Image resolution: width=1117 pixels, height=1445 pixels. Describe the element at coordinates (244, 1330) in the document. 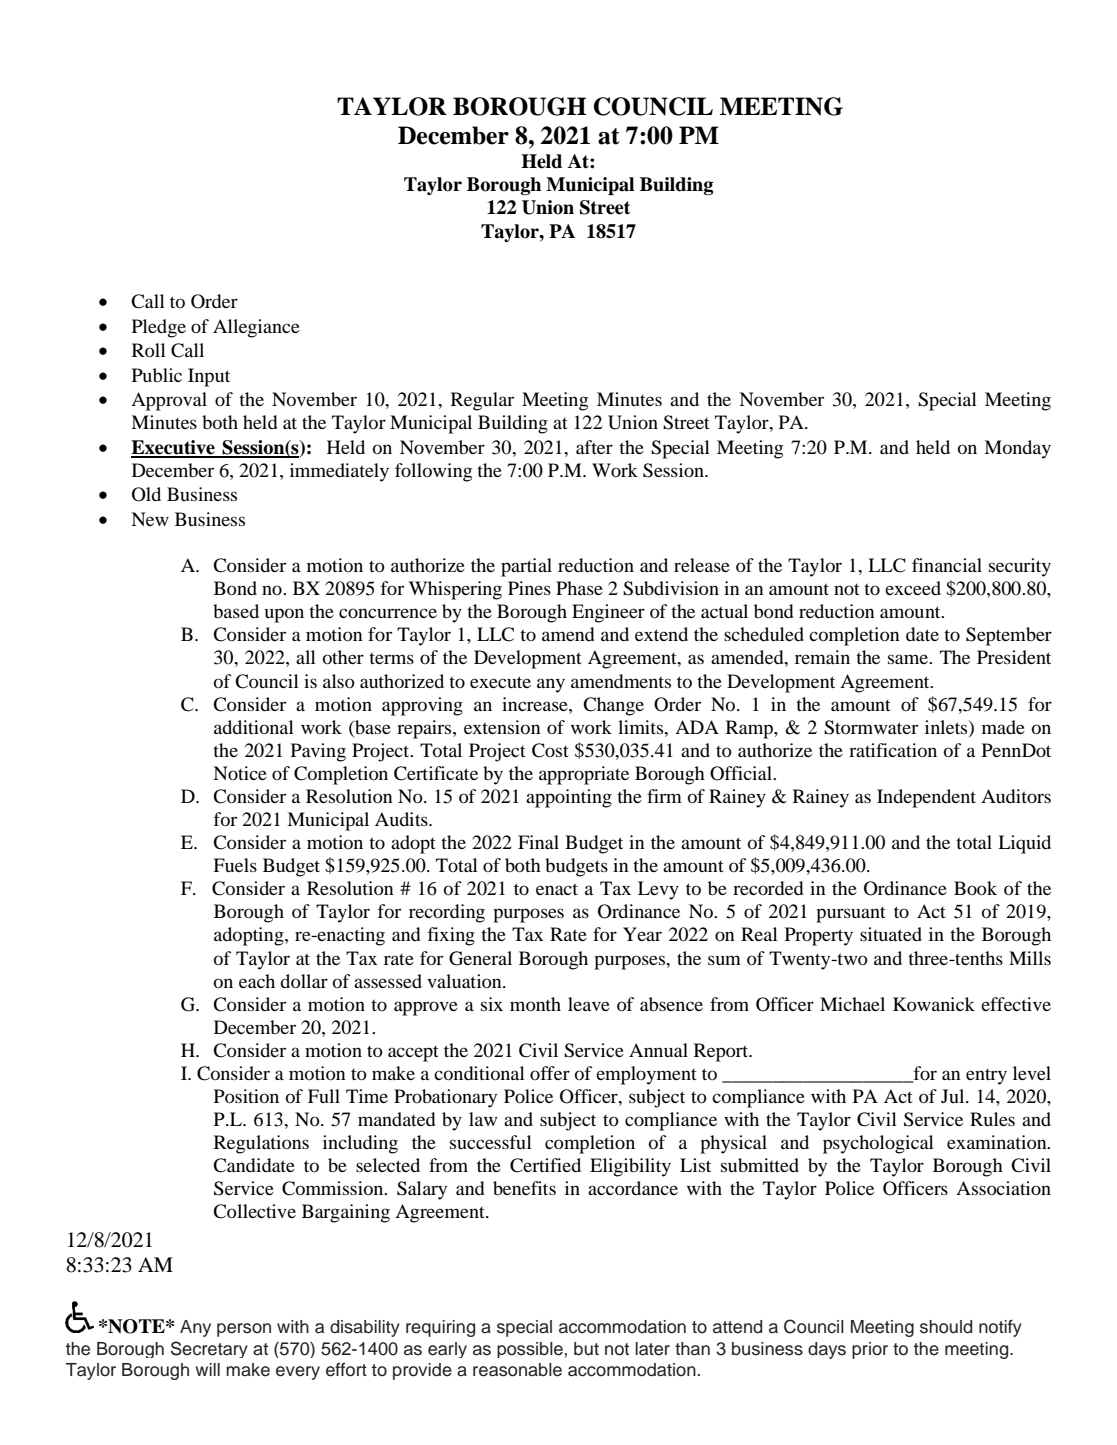

I see `person` at that location.
